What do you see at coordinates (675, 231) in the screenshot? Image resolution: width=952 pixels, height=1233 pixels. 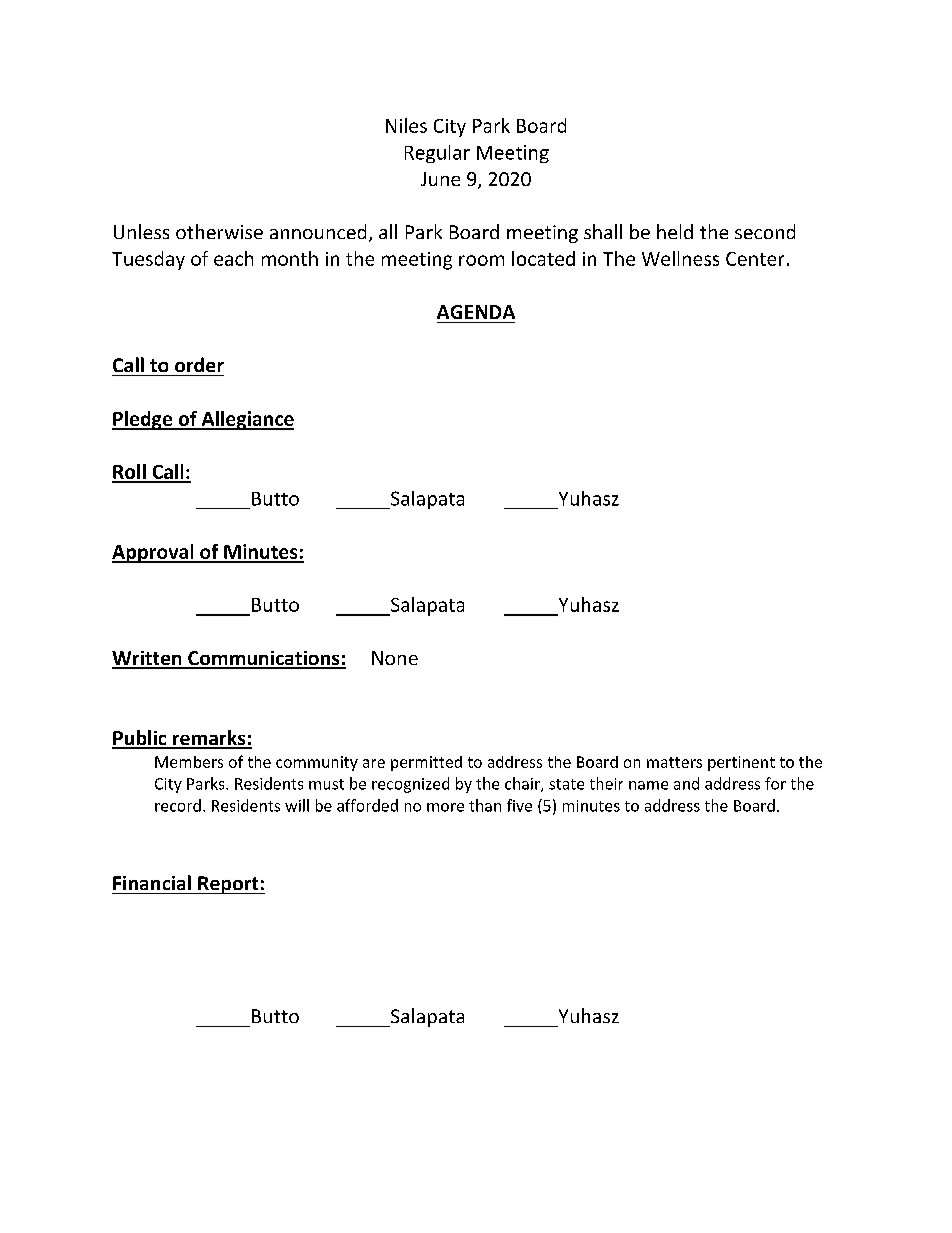 I see `held` at bounding box center [675, 231].
